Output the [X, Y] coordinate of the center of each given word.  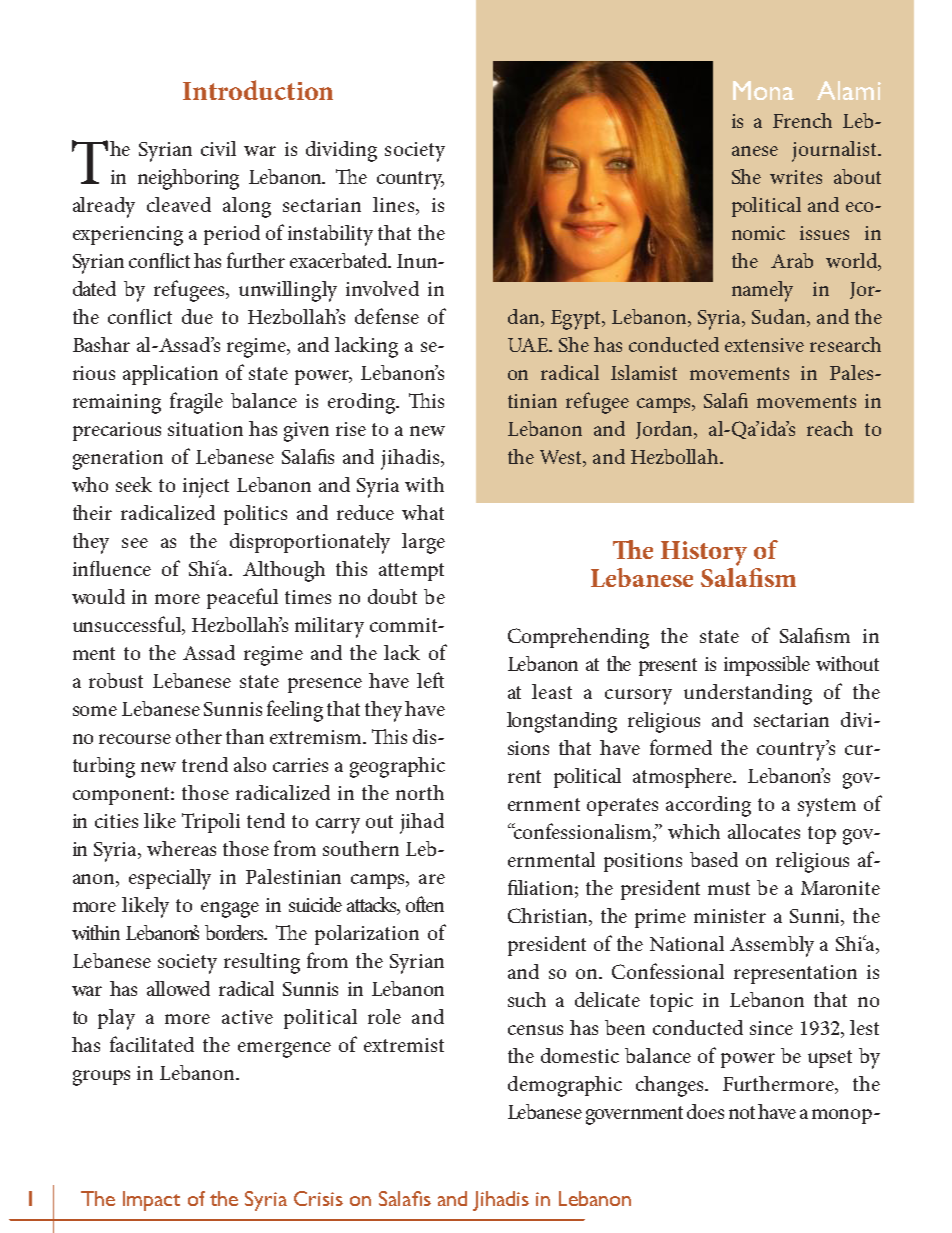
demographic [565, 1086]
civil [218, 148]
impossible [767, 666]
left [430, 680]
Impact [151, 1201]
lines [395, 204]
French [802, 120]
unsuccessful [128, 625]
